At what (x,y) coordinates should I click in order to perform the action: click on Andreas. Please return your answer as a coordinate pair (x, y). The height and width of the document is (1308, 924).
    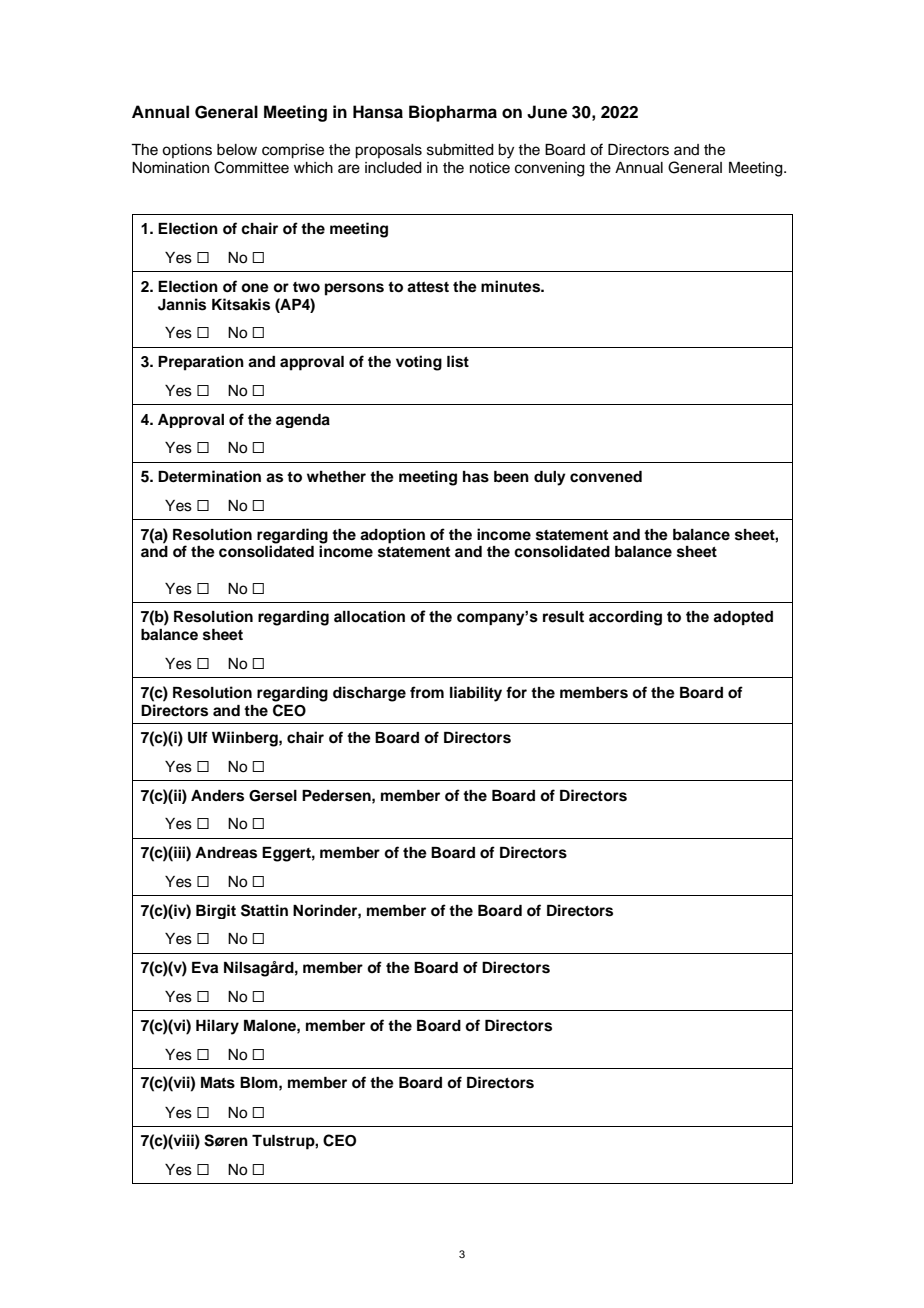
    Looking at the image, I should click on (226, 853).
